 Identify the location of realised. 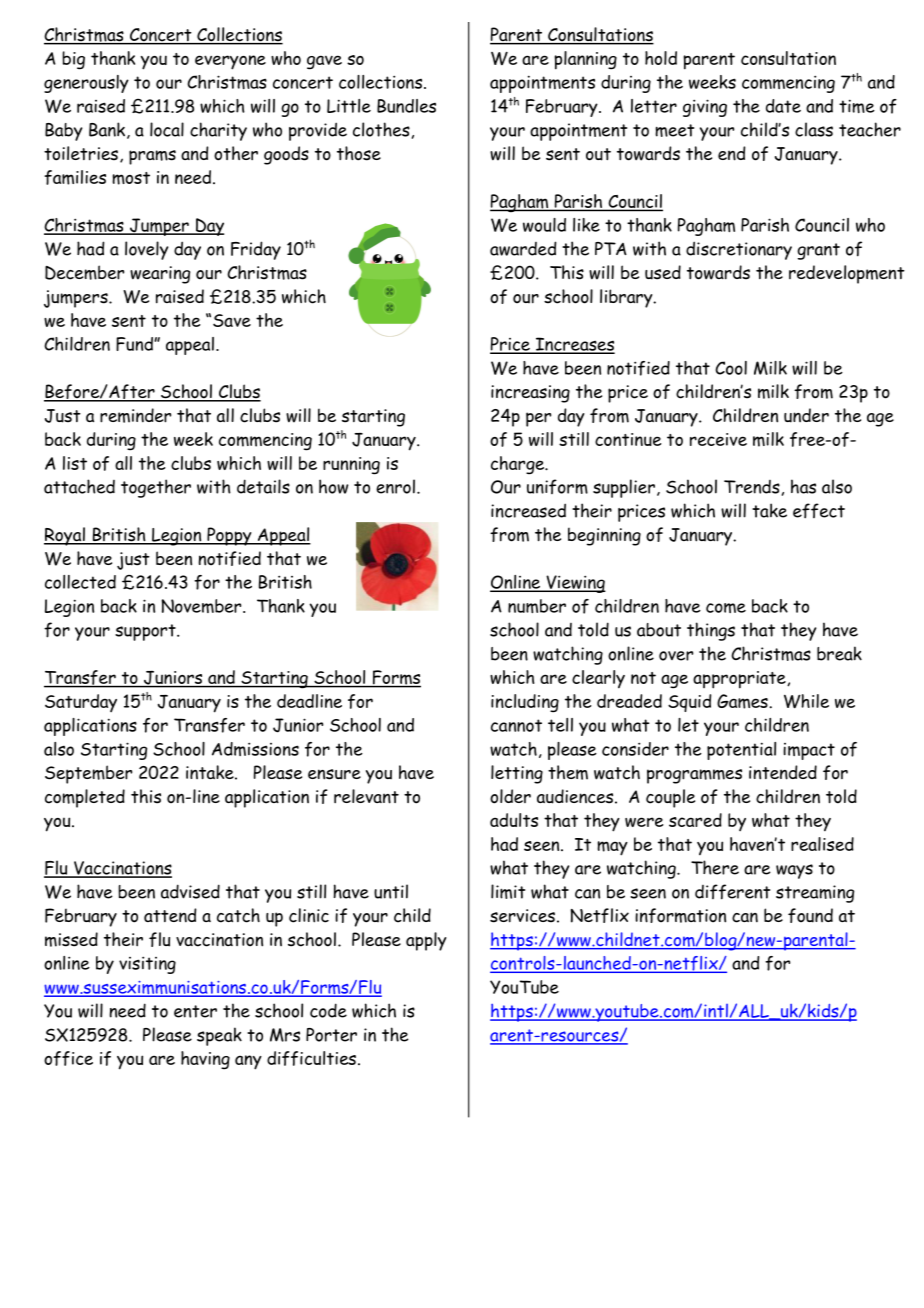
(822, 844).
